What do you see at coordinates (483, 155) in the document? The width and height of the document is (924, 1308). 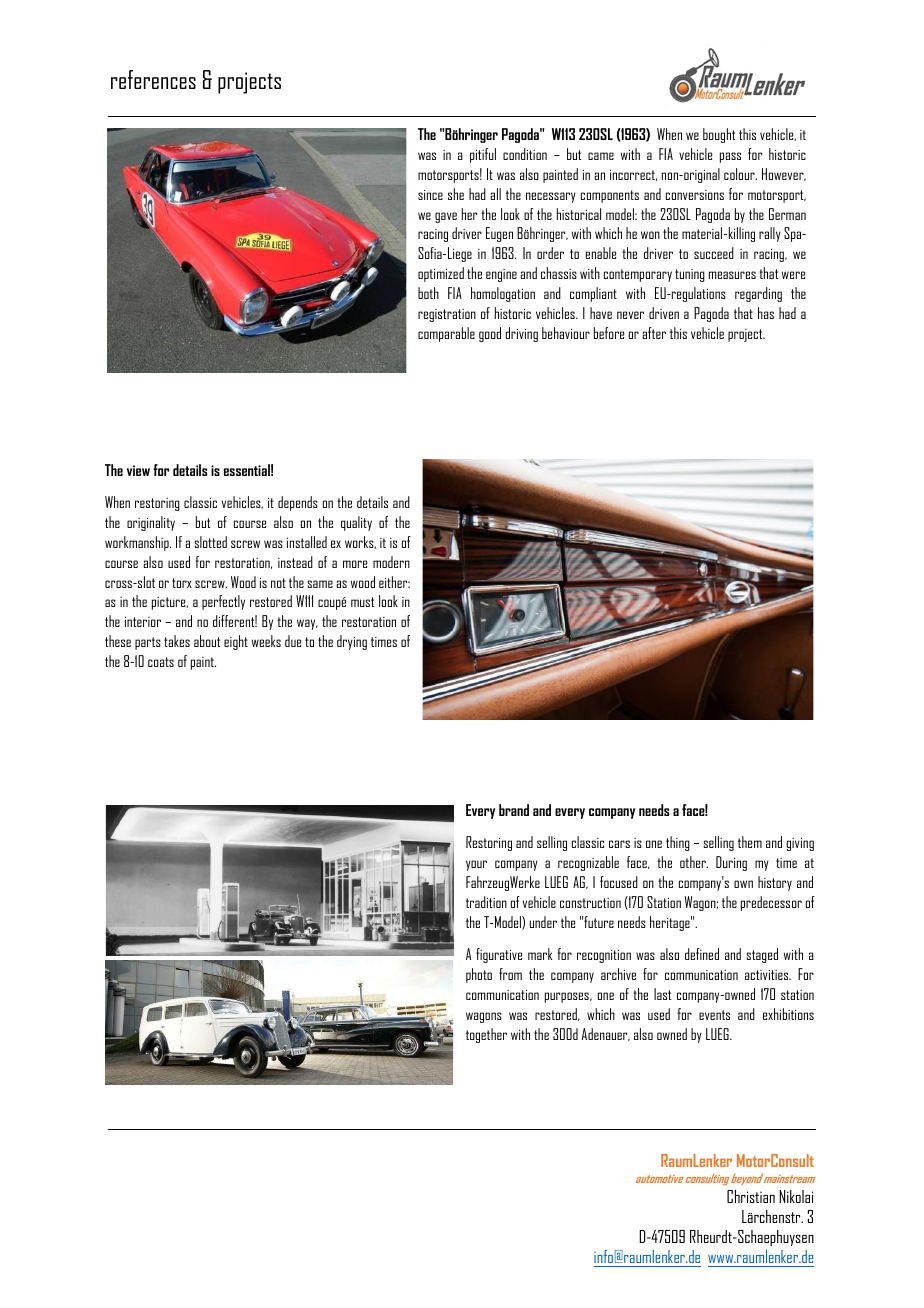 I see `pitiful` at bounding box center [483, 155].
